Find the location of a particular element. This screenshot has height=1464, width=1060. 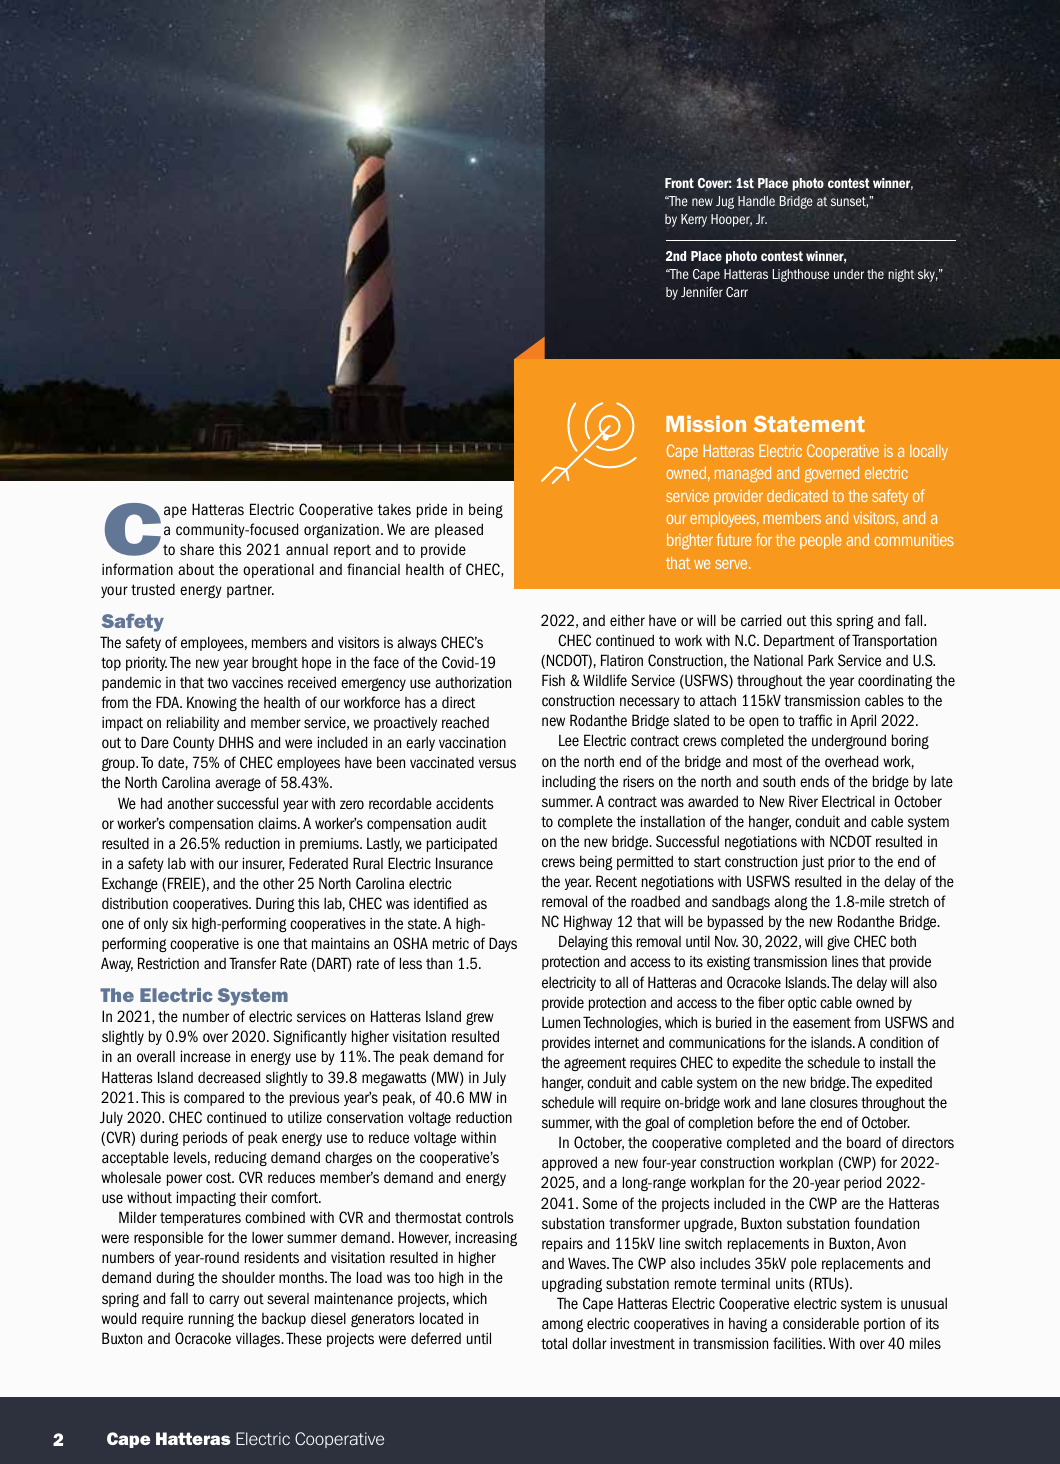

takes is located at coordinates (394, 510).
